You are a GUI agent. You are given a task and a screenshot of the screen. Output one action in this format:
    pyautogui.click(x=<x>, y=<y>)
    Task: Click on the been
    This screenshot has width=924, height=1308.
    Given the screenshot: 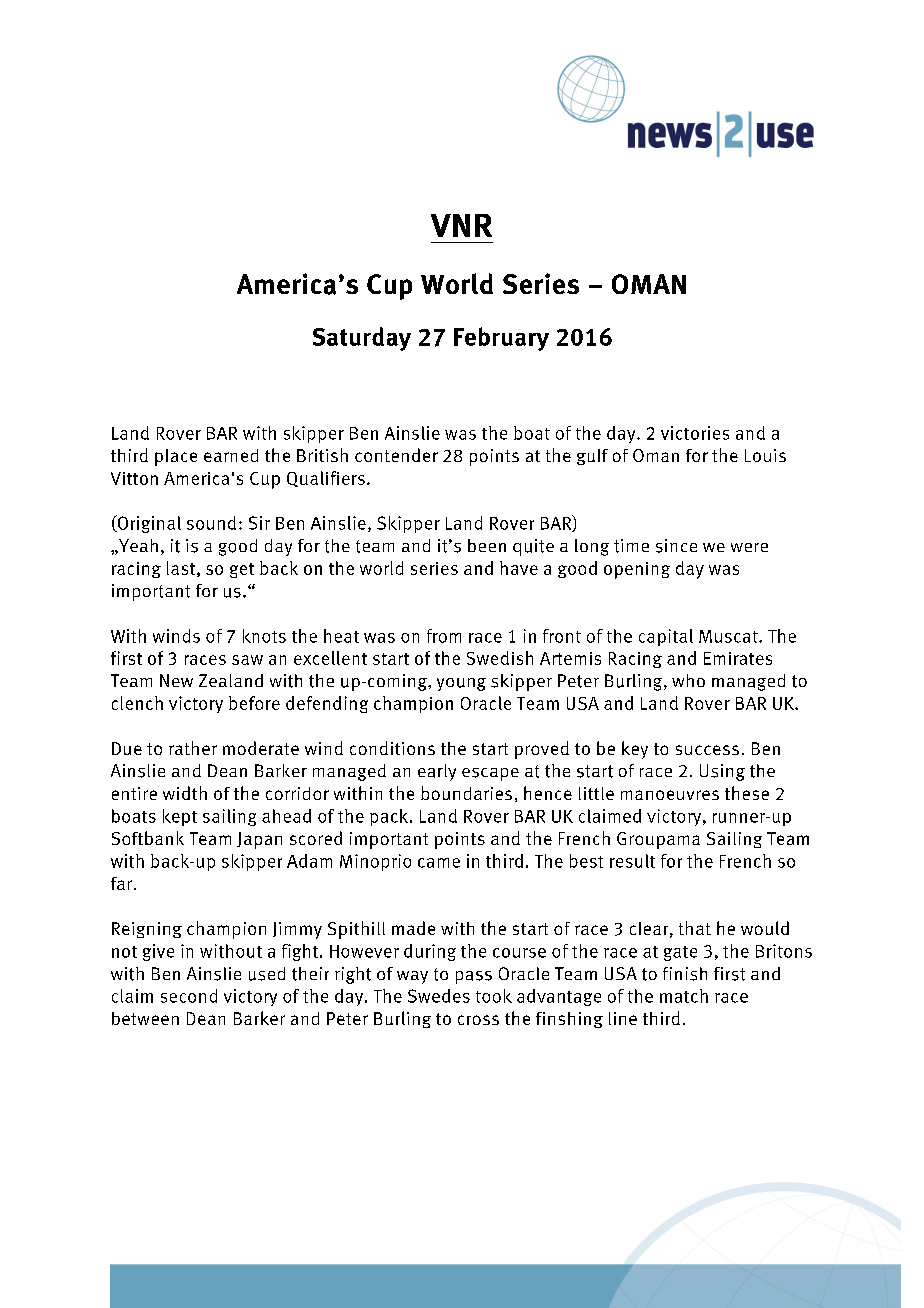 What is the action you would take?
    pyautogui.click(x=487, y=545)
